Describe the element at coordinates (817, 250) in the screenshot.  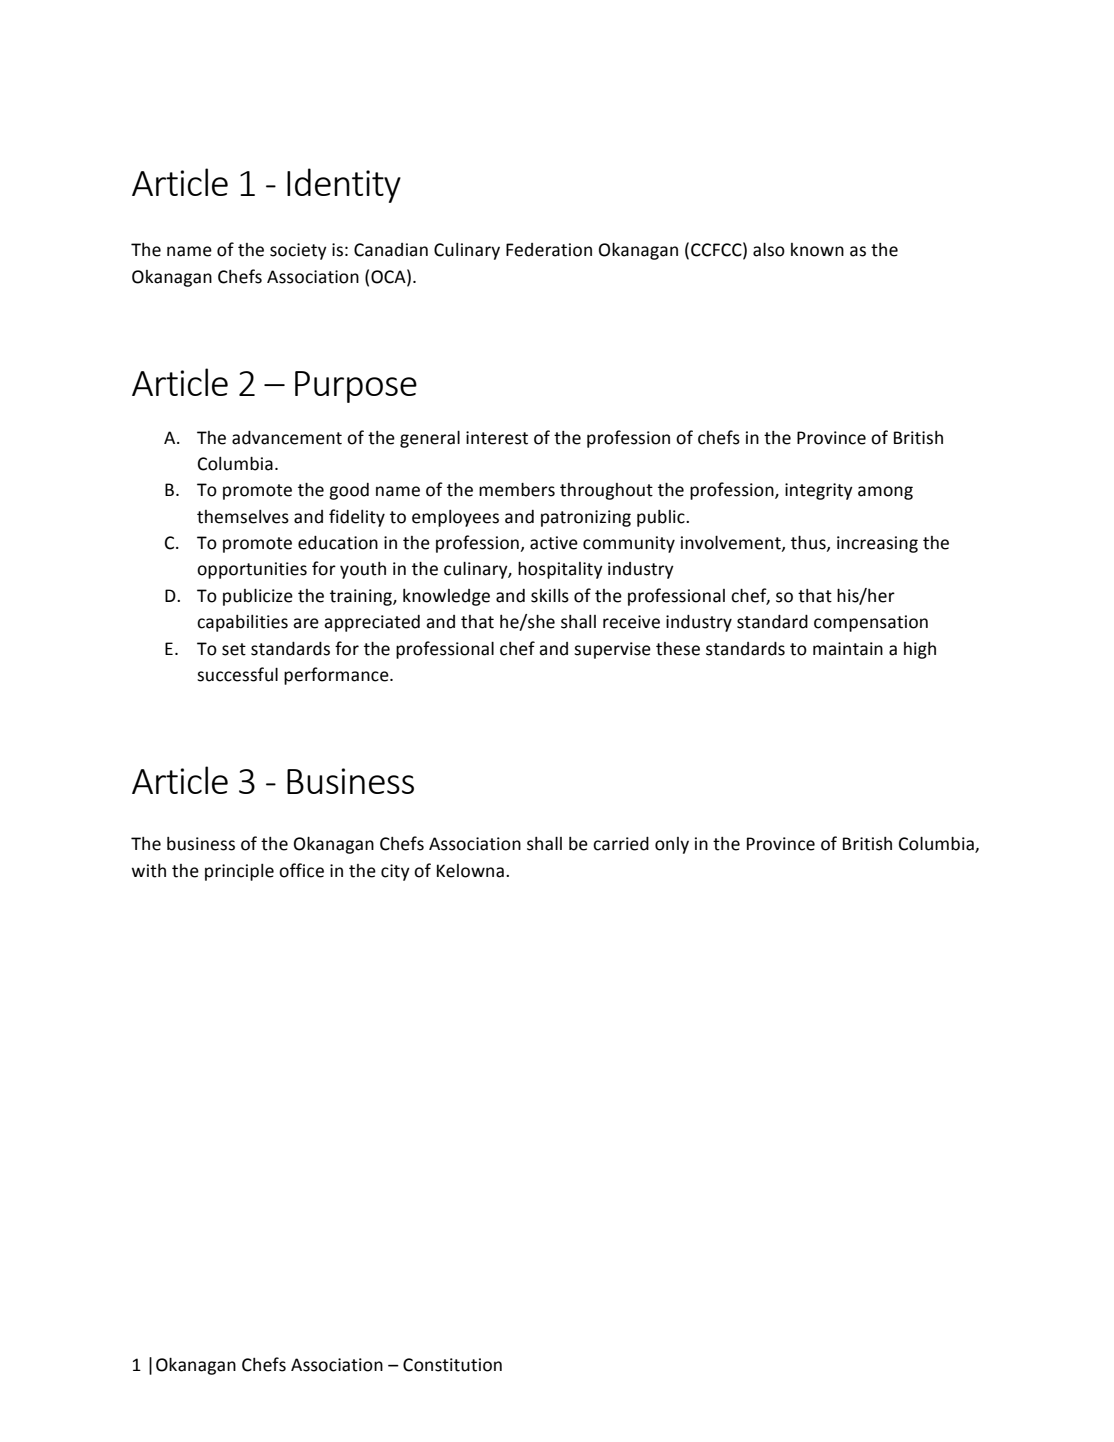
I see `known` at that location.
